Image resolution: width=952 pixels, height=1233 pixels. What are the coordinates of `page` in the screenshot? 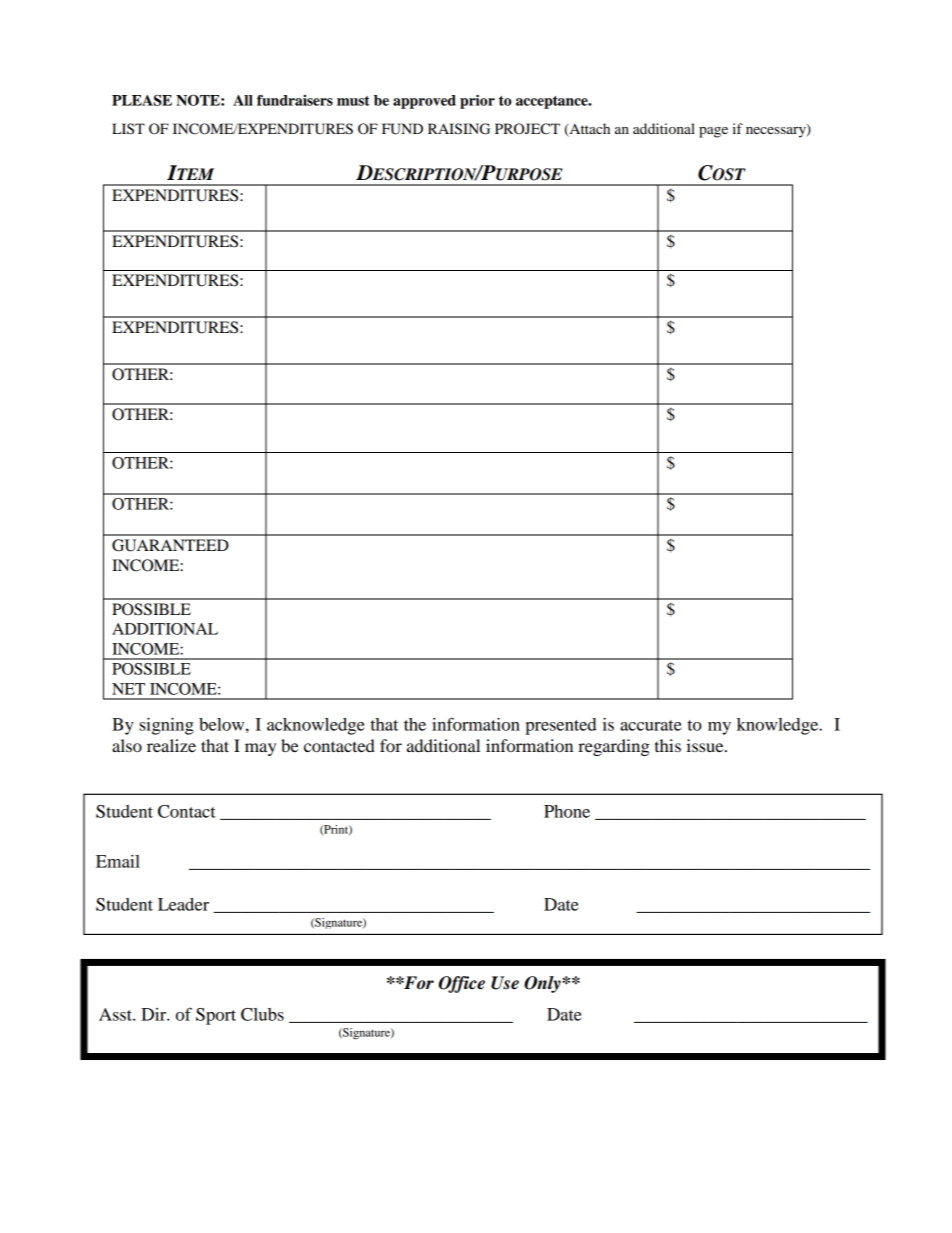 It's located at (713, 132).
